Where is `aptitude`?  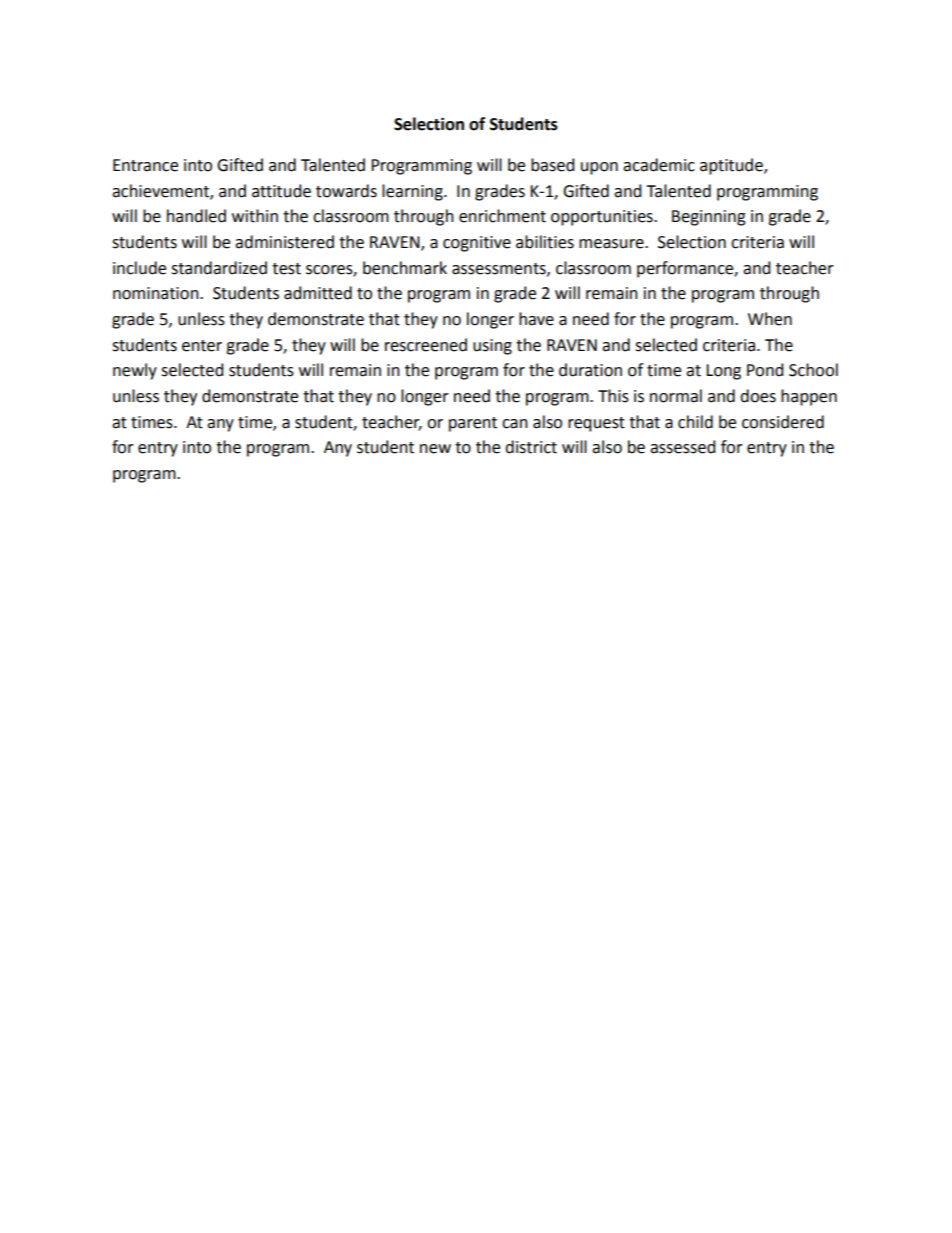
aptitude is located at coordinates (732, 166).
